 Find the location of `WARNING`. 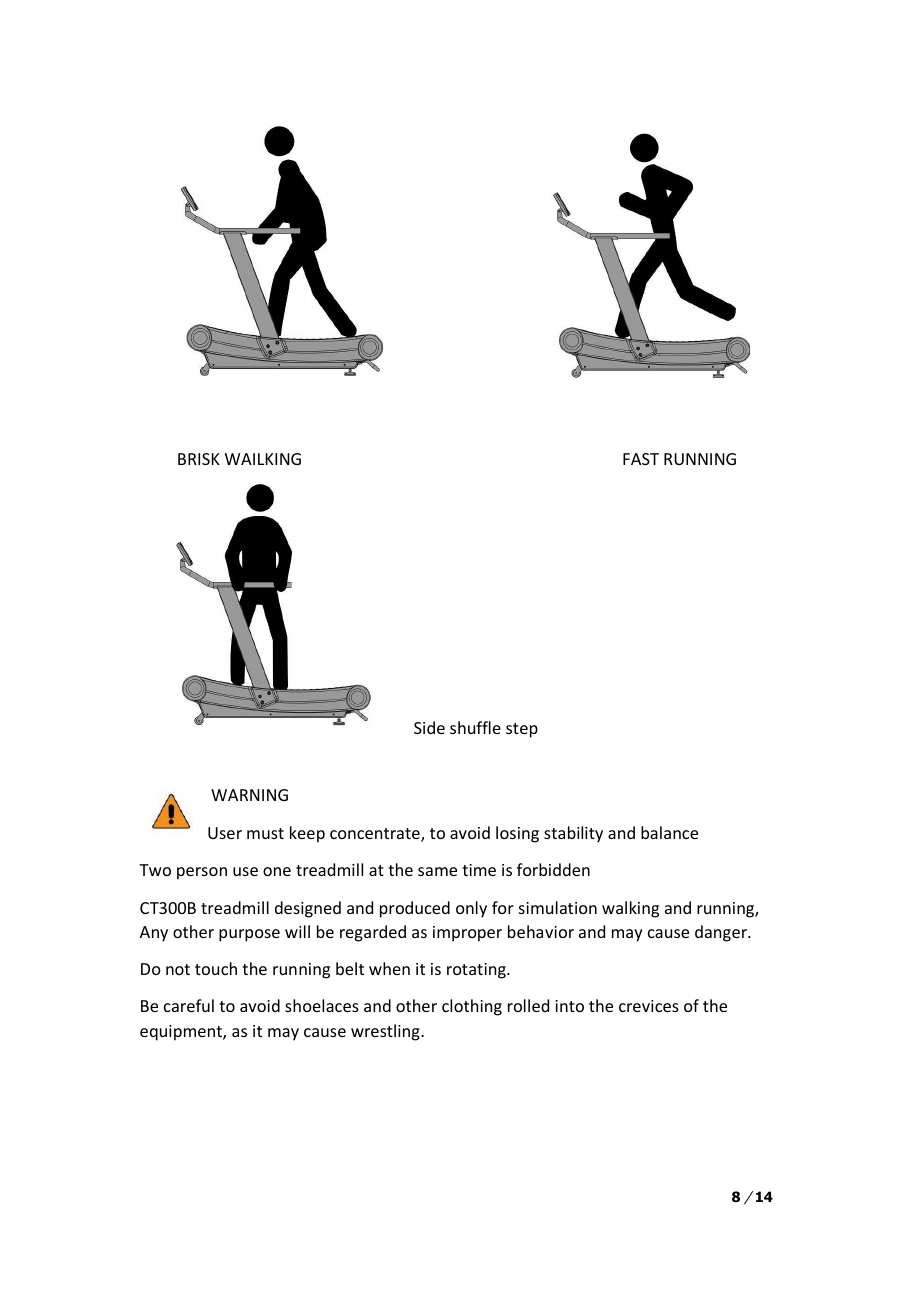

WARNING is located at coordinates (249, 795).
